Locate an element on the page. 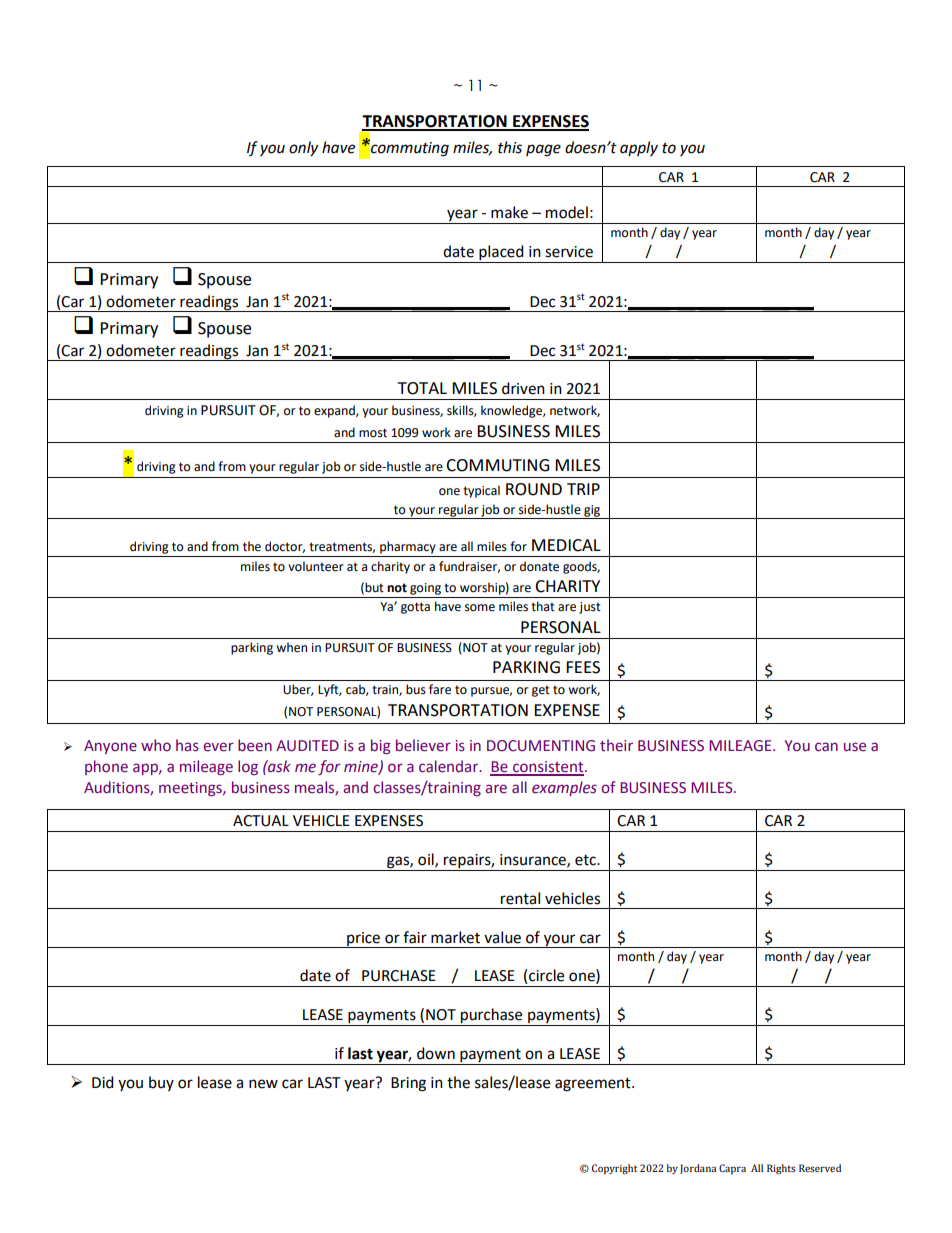  can is located at coordinates (826, 747).
